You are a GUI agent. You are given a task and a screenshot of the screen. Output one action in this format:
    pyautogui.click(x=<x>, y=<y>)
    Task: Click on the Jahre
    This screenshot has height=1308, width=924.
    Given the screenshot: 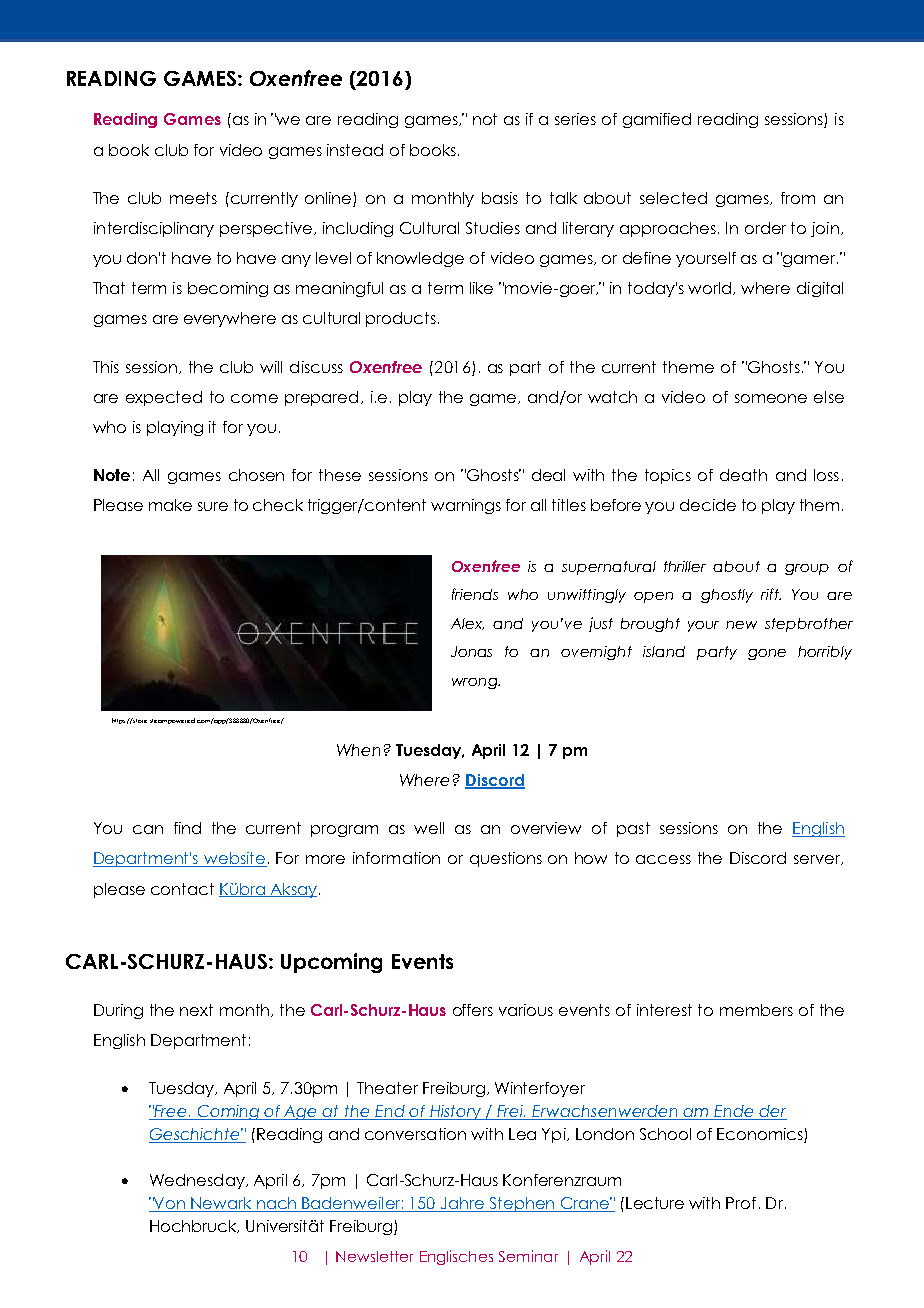 What is the action you would take?
    pyautogui.click(x=463, y=1204)
